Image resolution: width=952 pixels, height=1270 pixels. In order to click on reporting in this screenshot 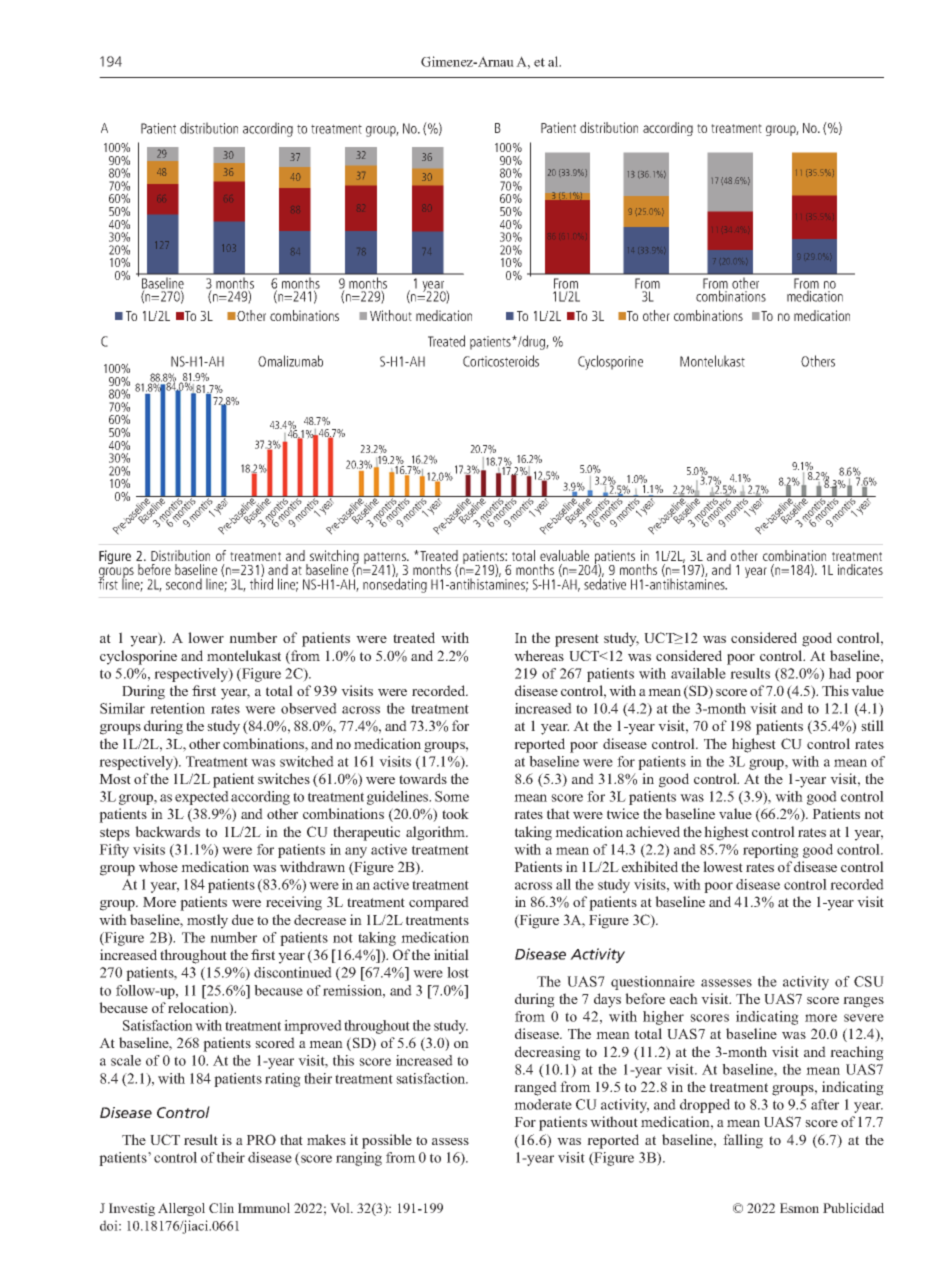, I will do `click(771, 851)`.
